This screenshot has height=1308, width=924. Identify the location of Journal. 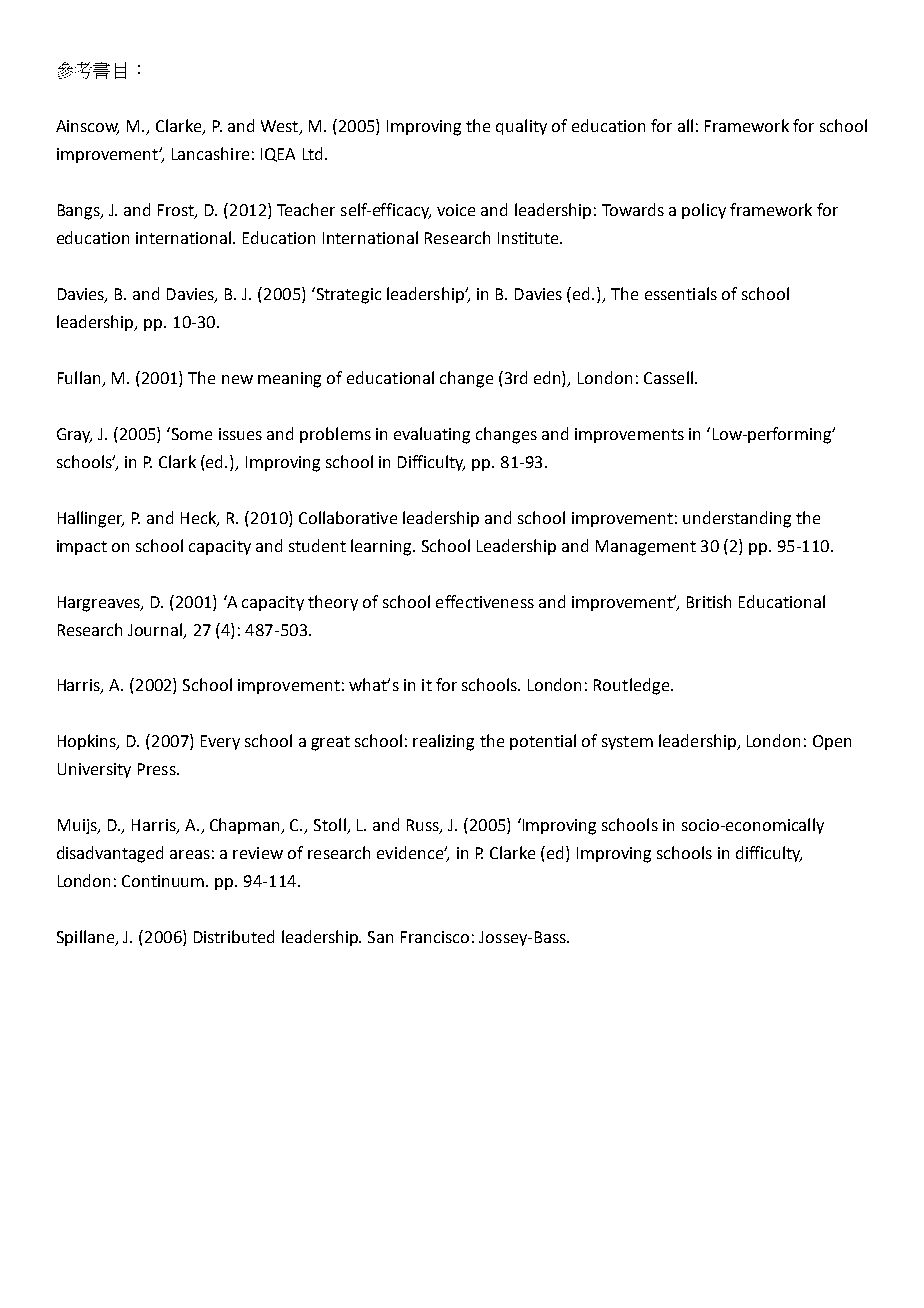
(156, 630).
